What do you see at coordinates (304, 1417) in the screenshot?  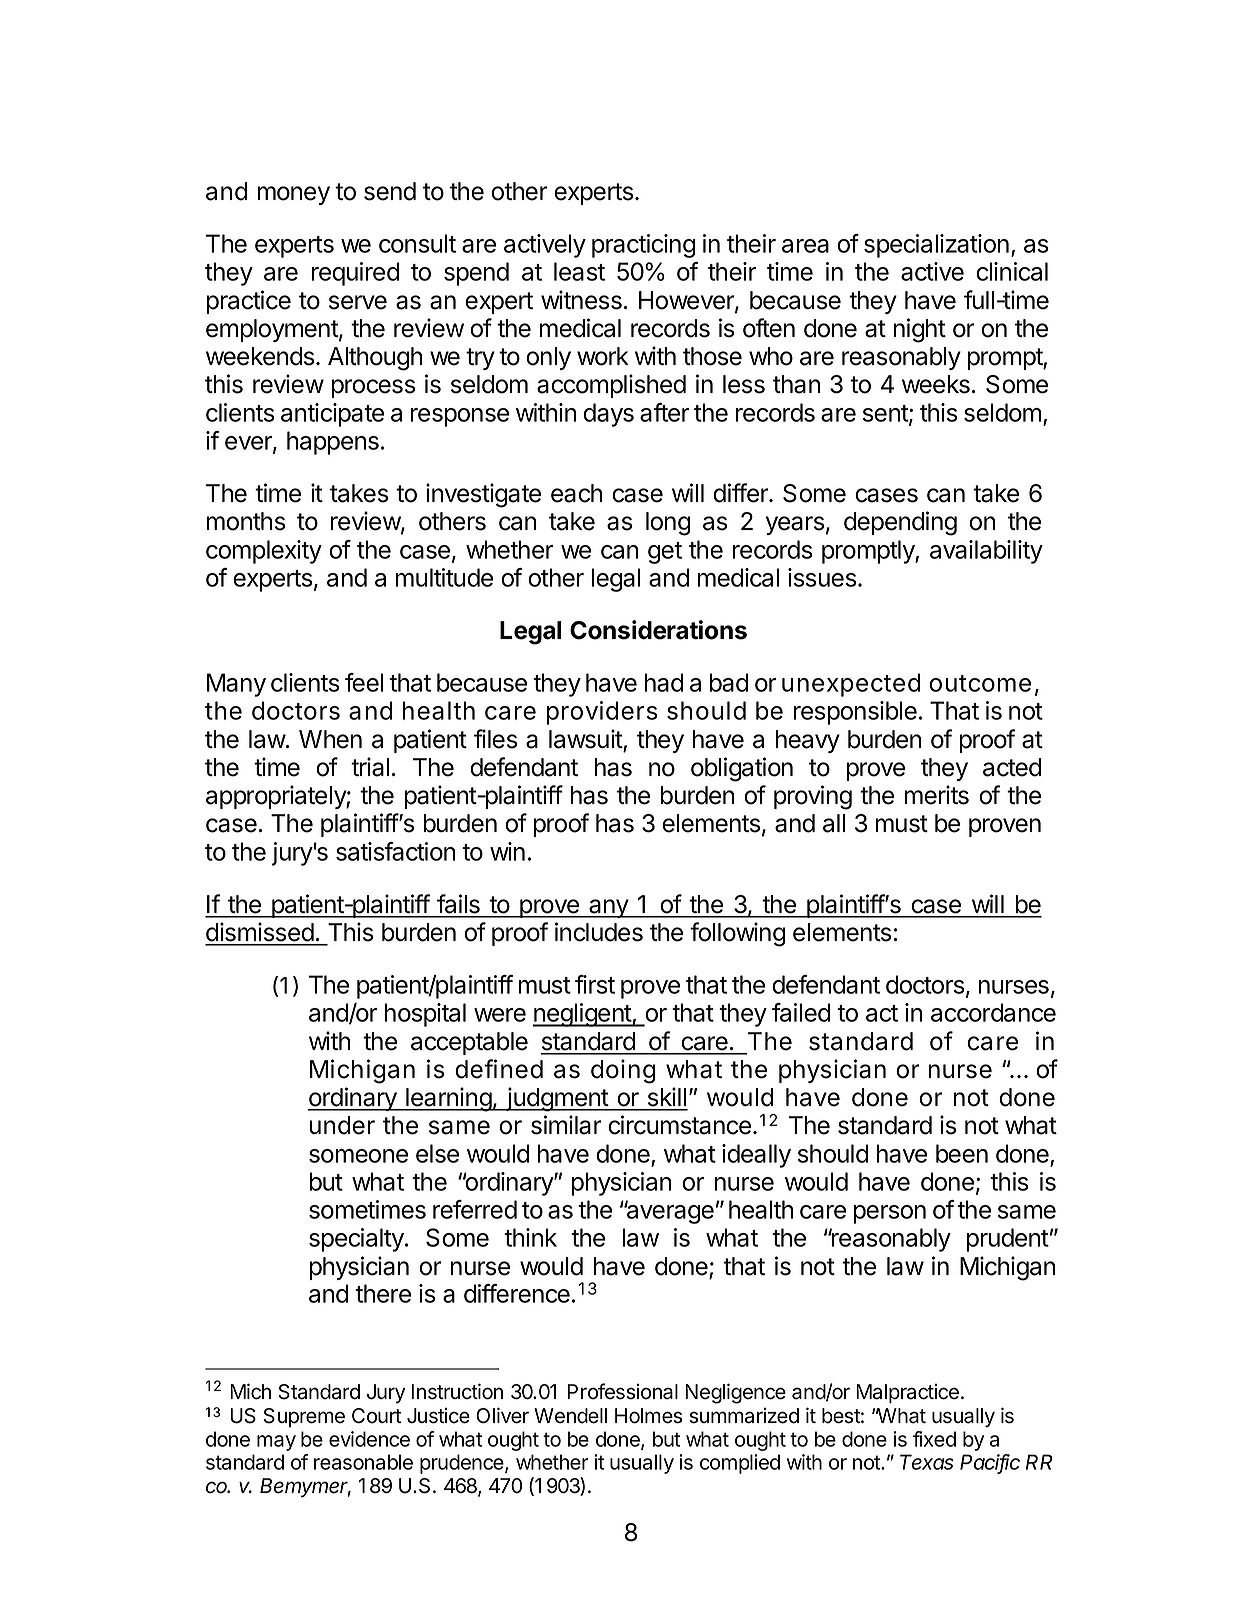 I see `Supreme` at bounding box center [304, 1417].
